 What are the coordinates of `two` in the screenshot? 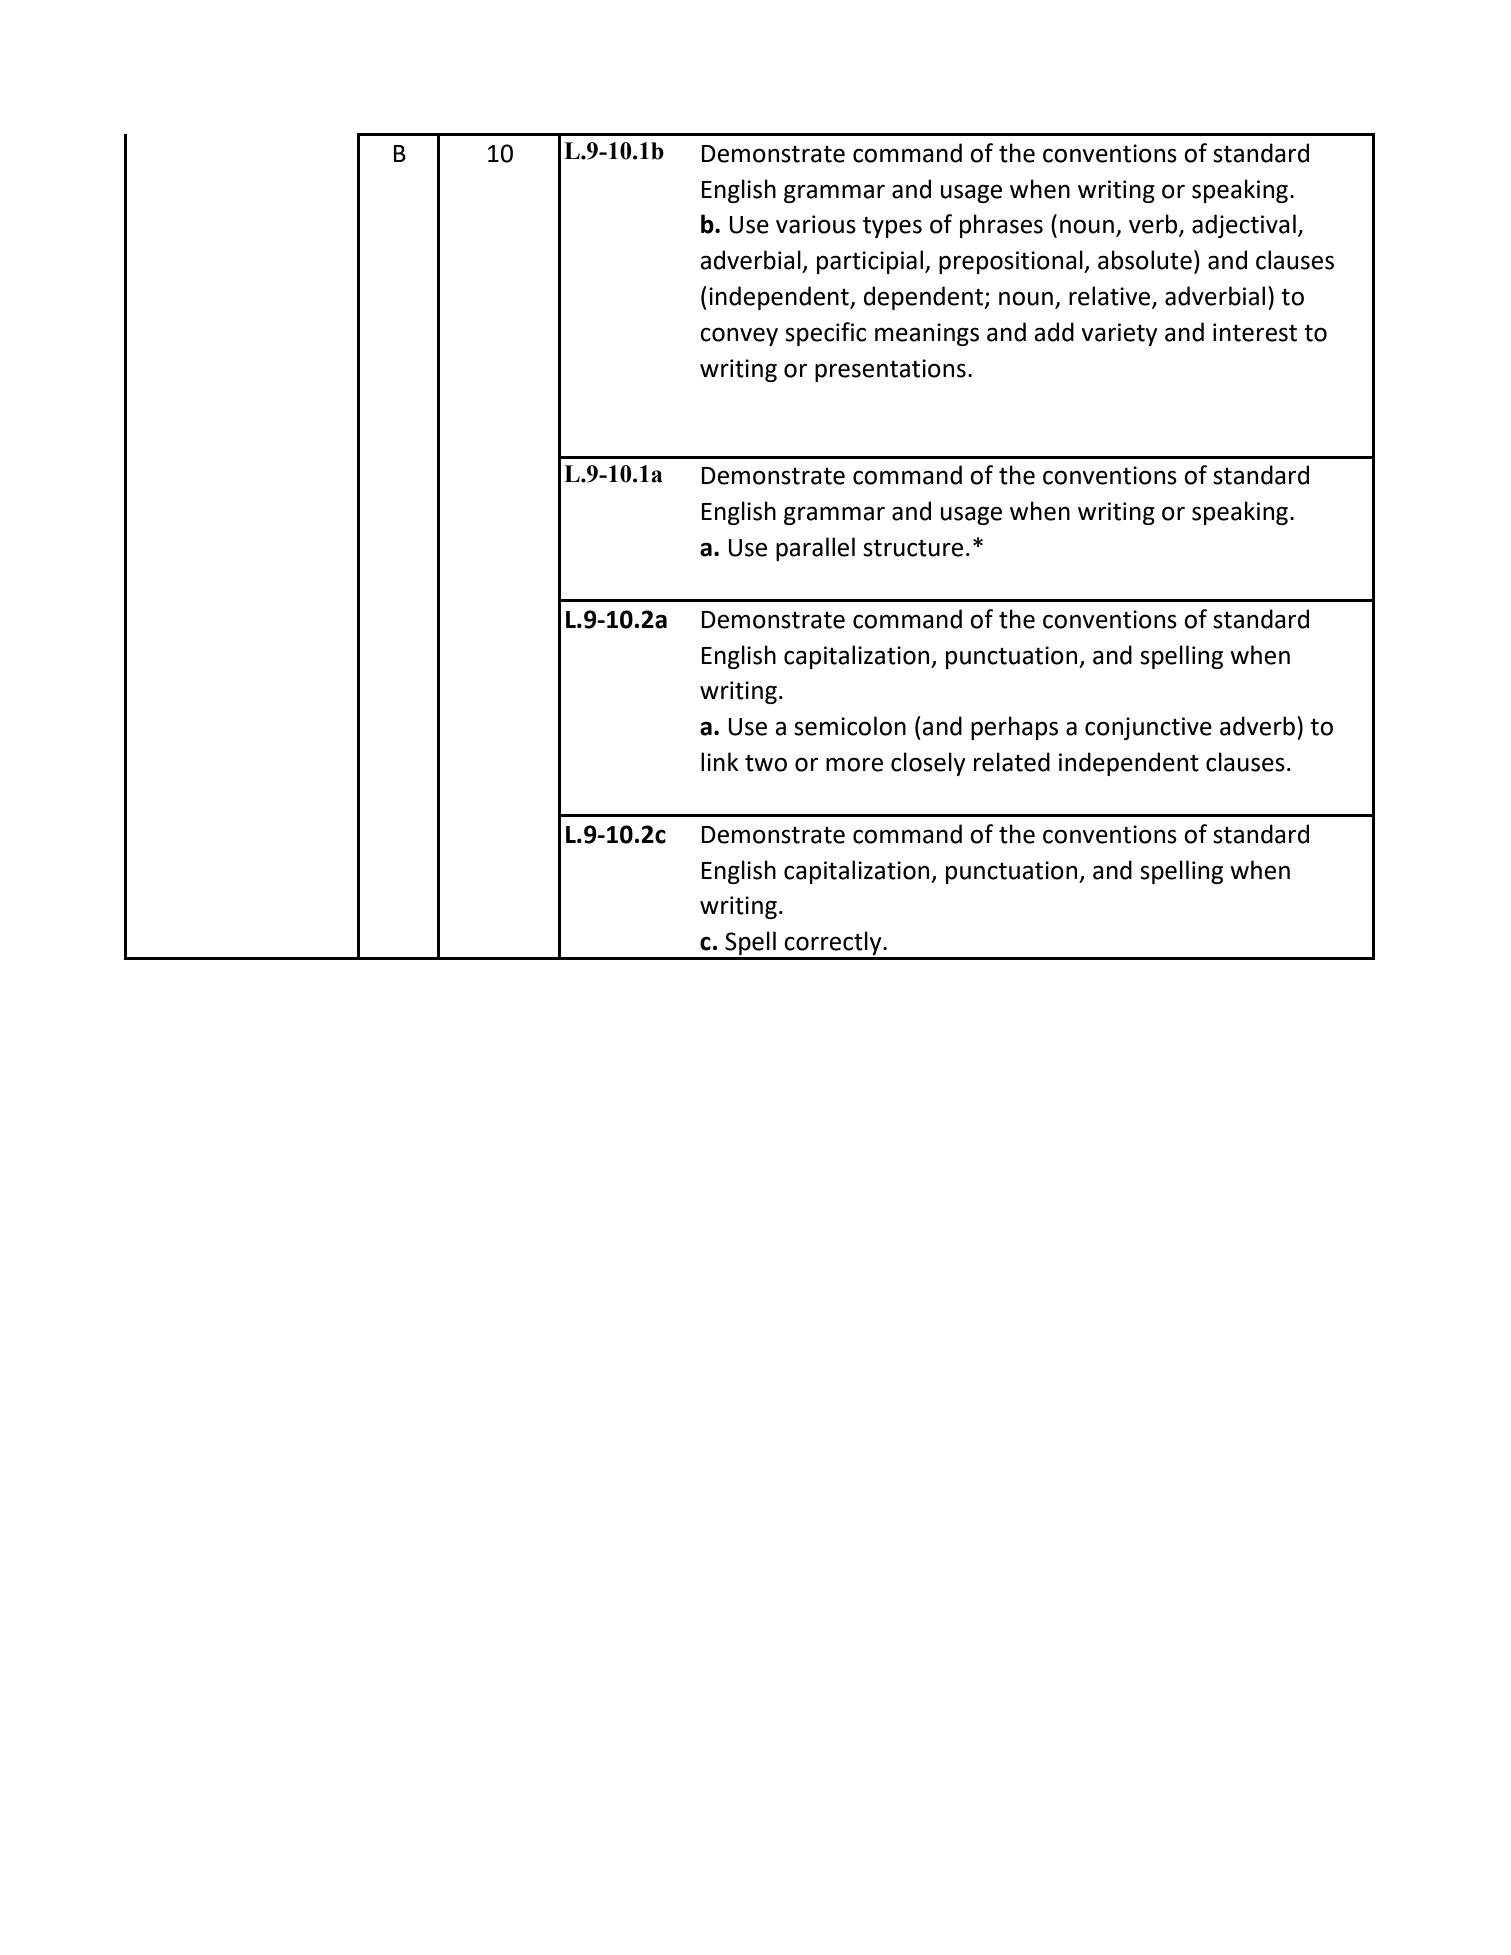 It's located at (766, 763).
